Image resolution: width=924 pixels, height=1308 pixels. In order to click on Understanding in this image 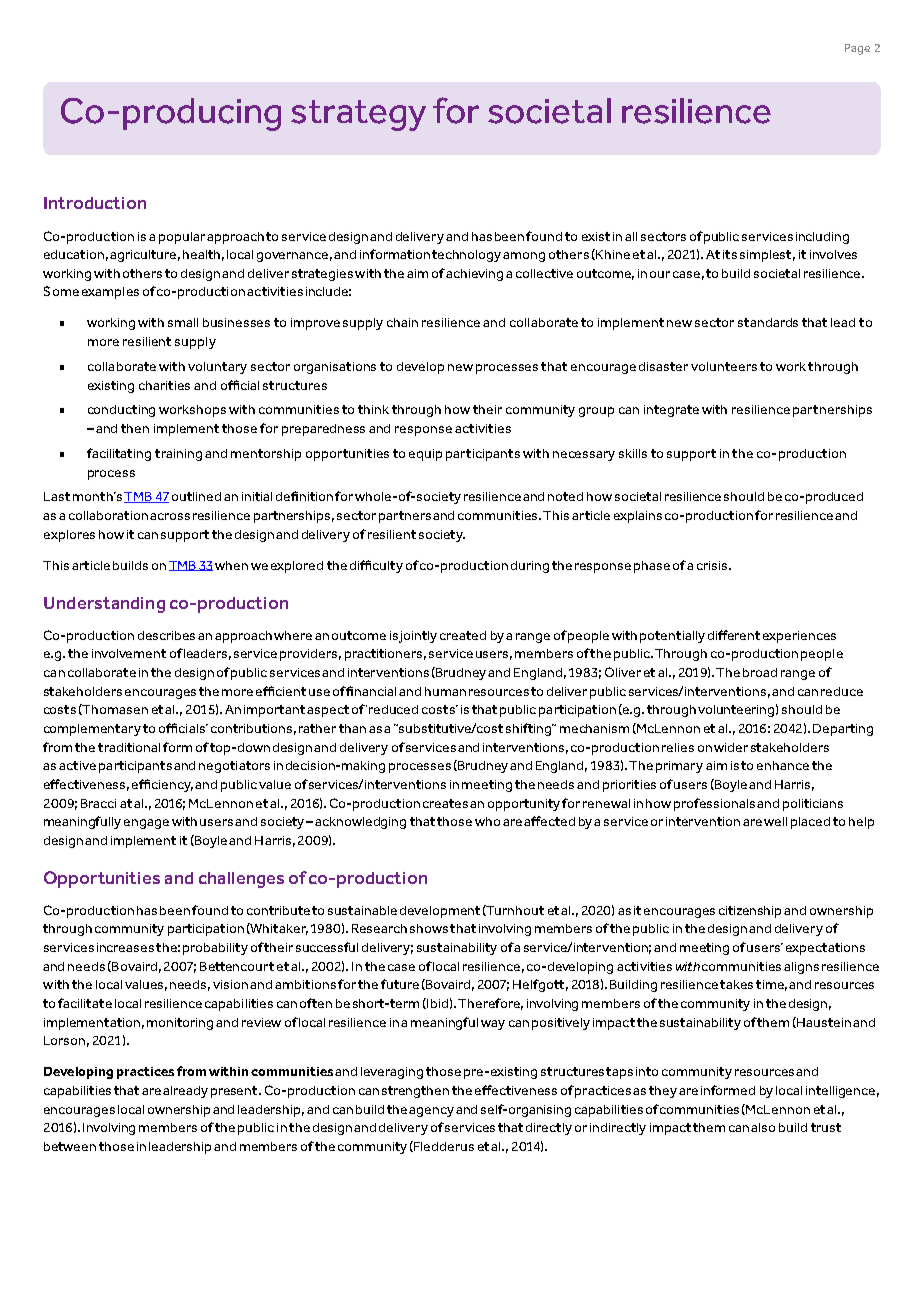, I will do `click(104, 605)`.
